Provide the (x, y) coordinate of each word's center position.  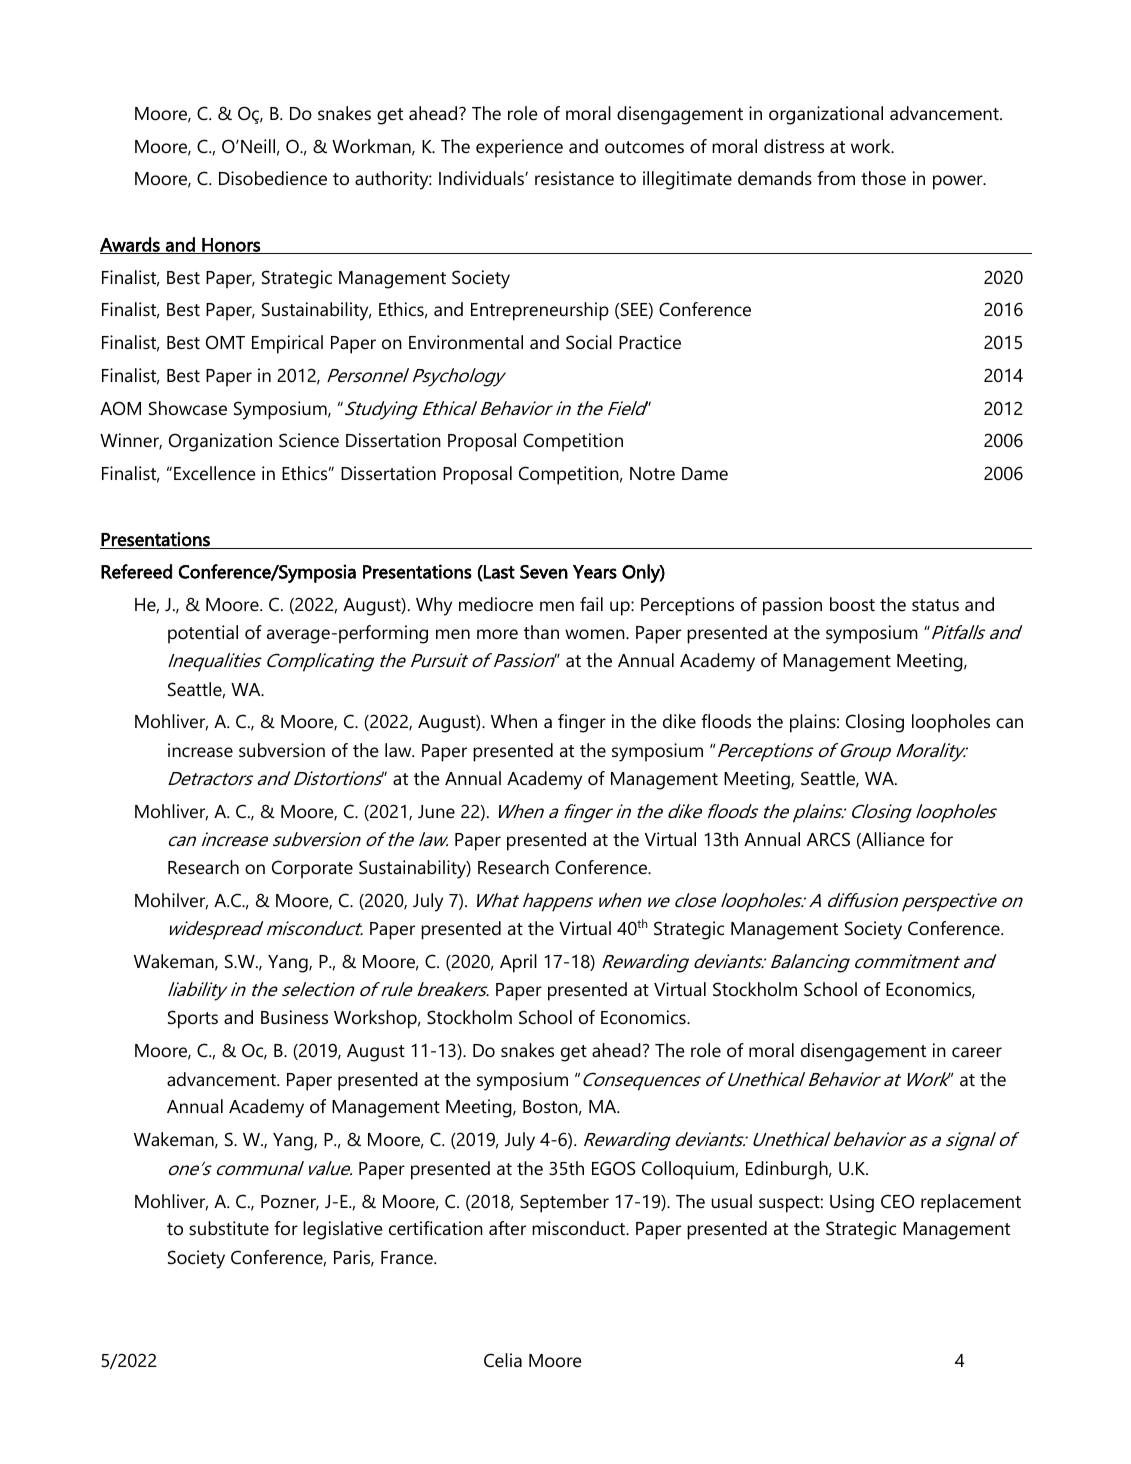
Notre (652, 474)
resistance (574, 178)
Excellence (215, 473)
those (883, 178)
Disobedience (273, 178)
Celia (503, 1360)
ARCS (828, 839)
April (518, 963)
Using (852, 1203)
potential (203, 634)
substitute (229, 1228)
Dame (705, 473)
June (436, 812)
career (977, 1052)
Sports (193, 1019)
